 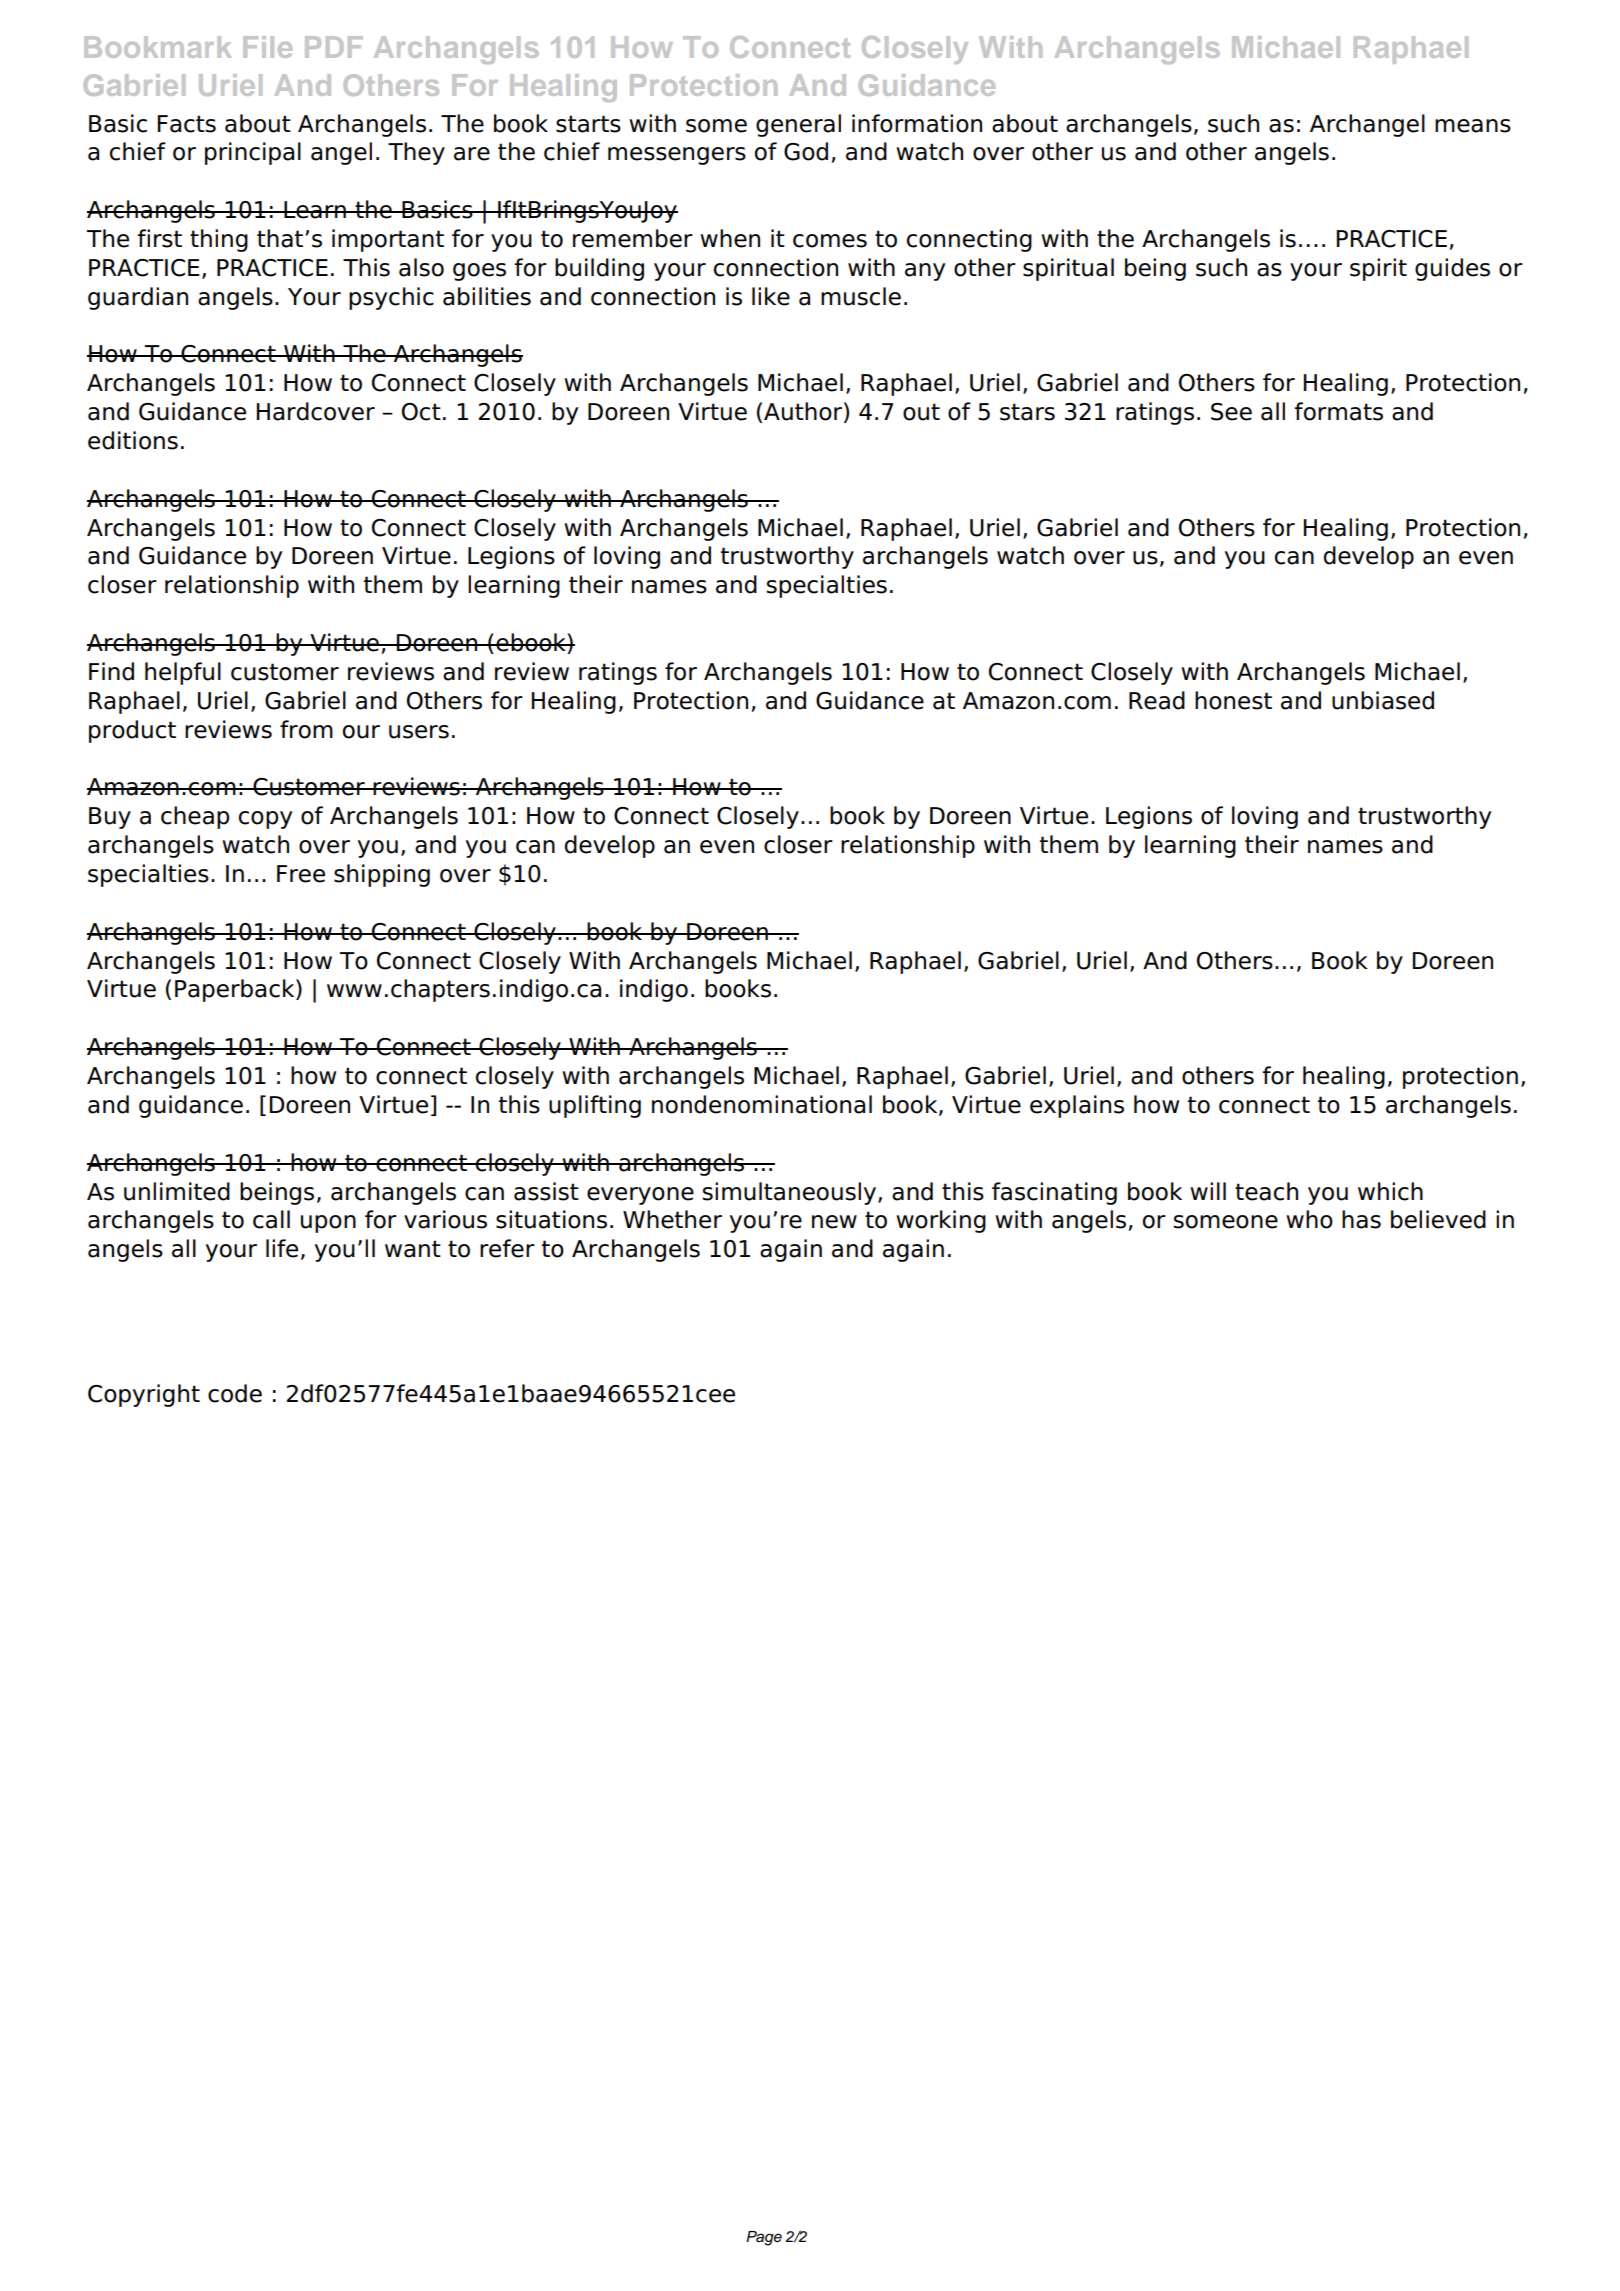 I want to click on general, so click(x=798, y=125).
